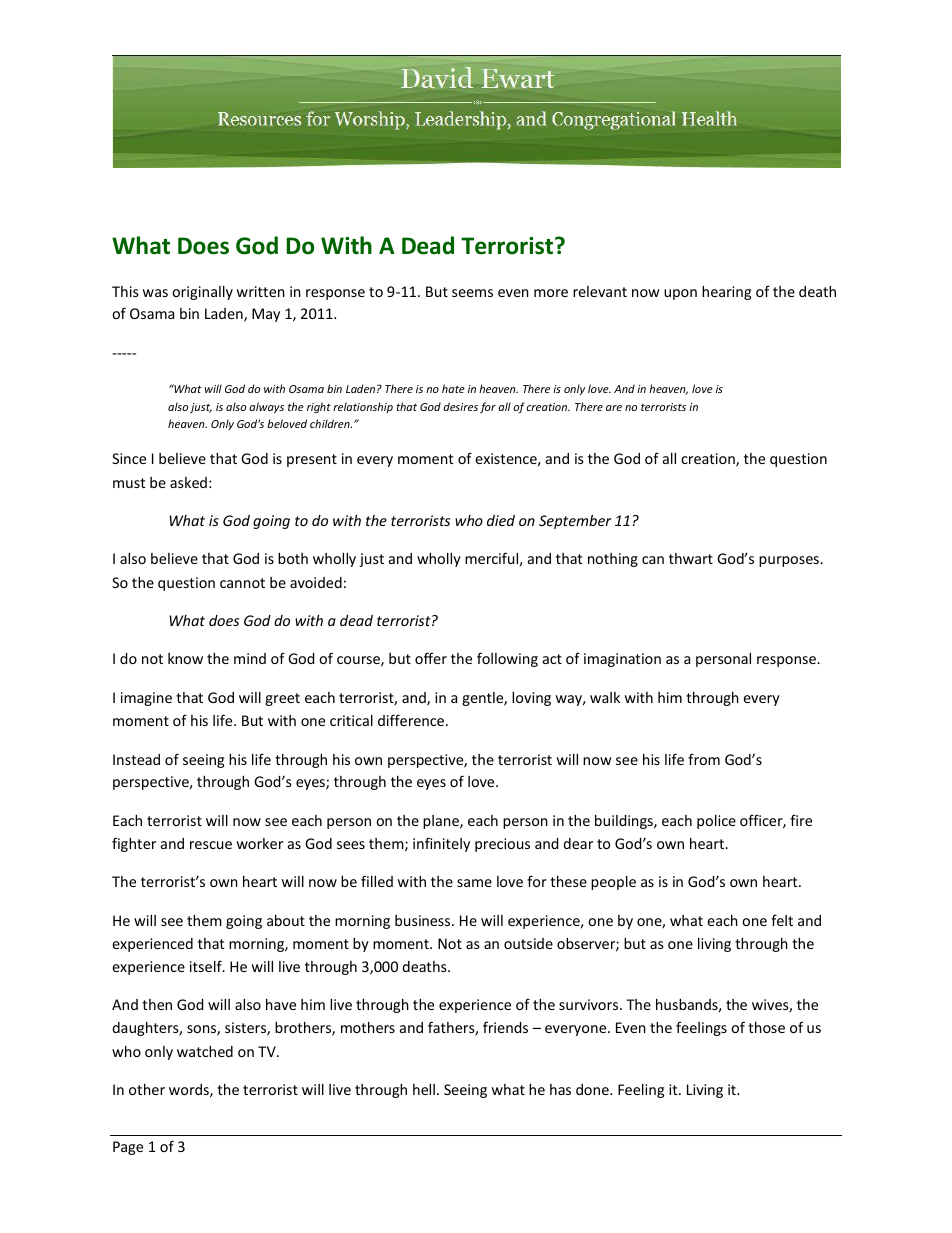 Image resolution: width=952 pixels, height=1233 pixels. Describe the element at coordinates (146, 699) in the image. I see `imagine` at that location.
